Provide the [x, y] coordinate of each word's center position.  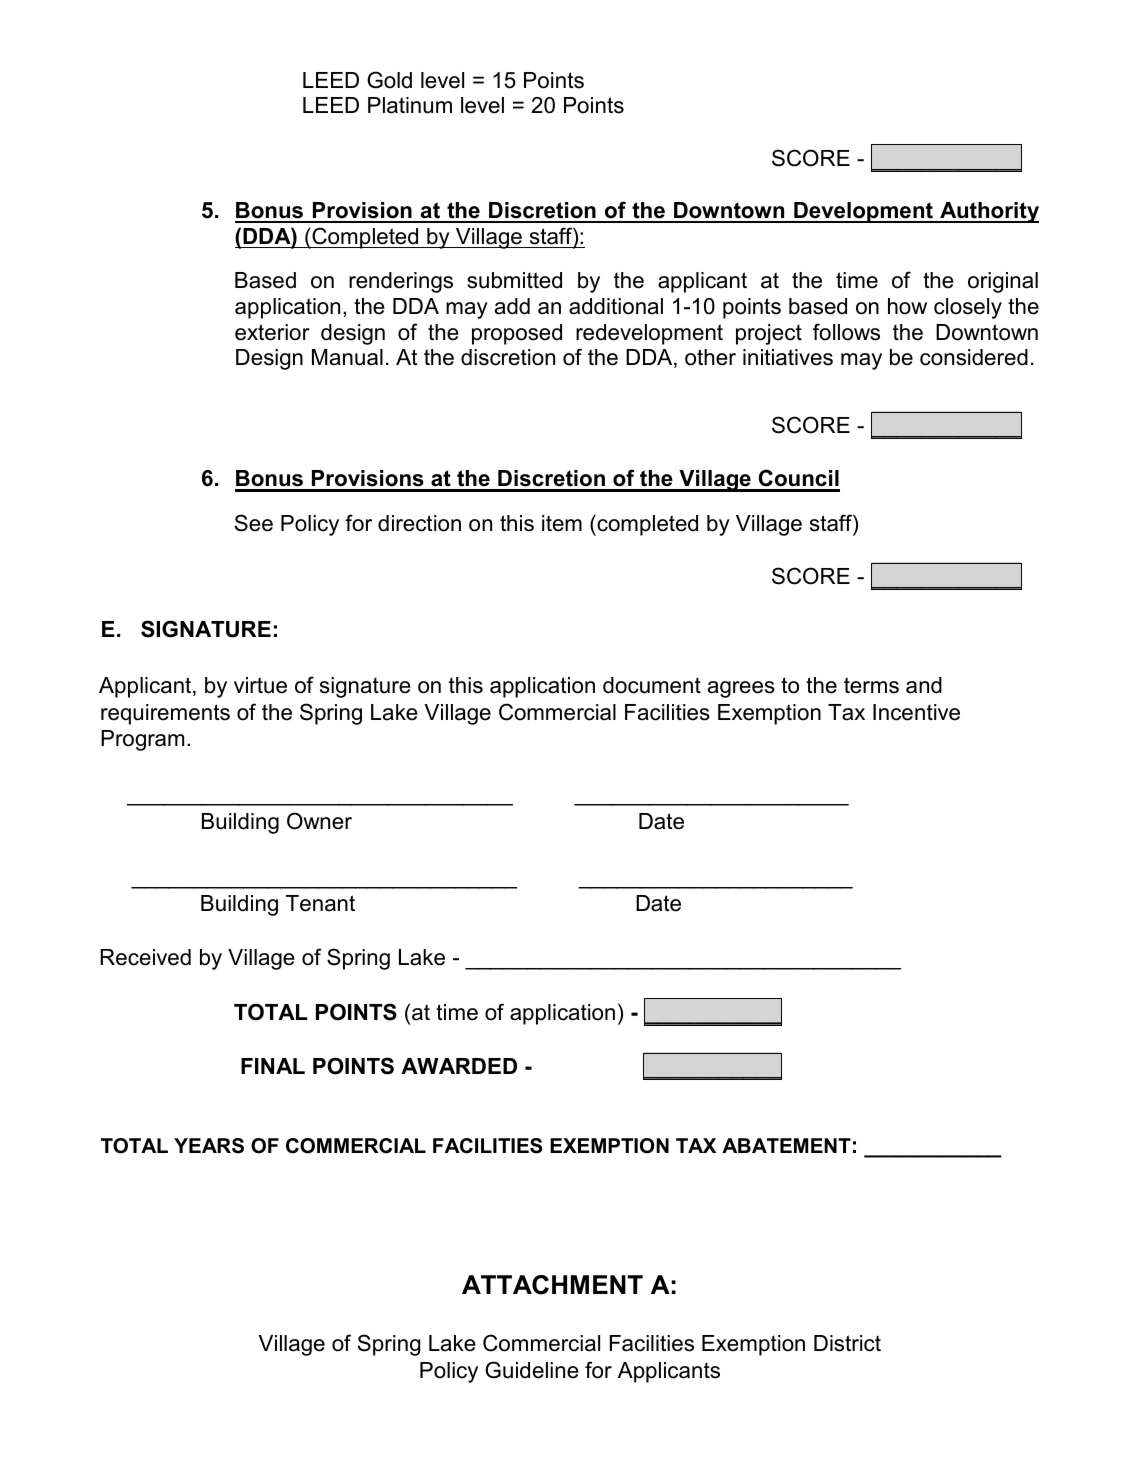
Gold [389, 80]
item [562, 523]
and [924, 685]
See [254, 523]
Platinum [410, 105]
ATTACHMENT [552, 1285]
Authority [988, 212]
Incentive [916, 712]
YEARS [209, 1146]
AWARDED [459, 1066]
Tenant [320, 903]
